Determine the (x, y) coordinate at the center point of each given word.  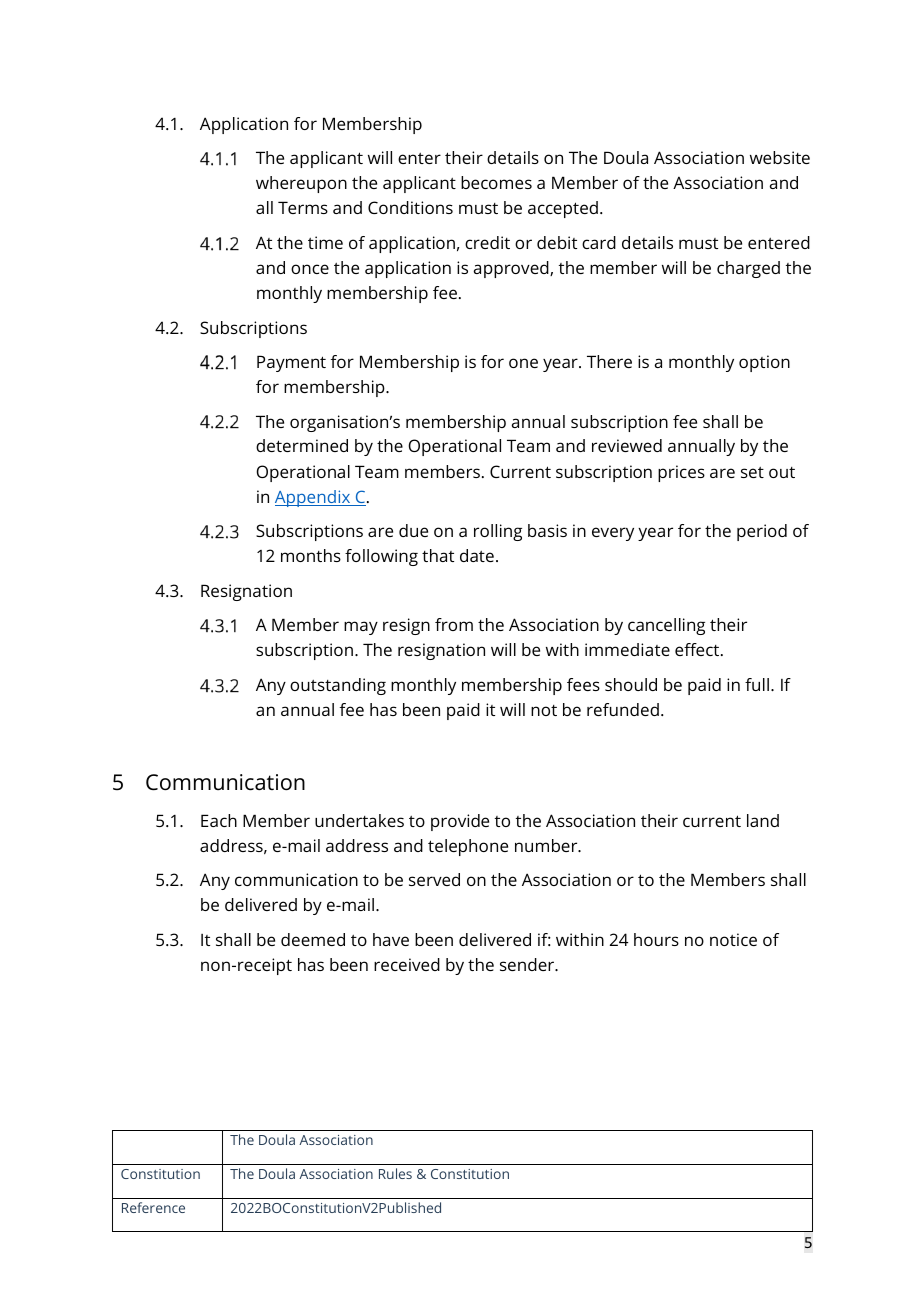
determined (302, 445)
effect (698, 649)
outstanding (338, 686)
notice (733, 939)
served (434, 879)
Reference (153, 1207)
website (780, 157)
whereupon (301, 184)
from (454, 624)
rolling (498, 532)
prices (681, 473)
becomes (496, 182)
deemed (313, 939)
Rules (395, 1173)
